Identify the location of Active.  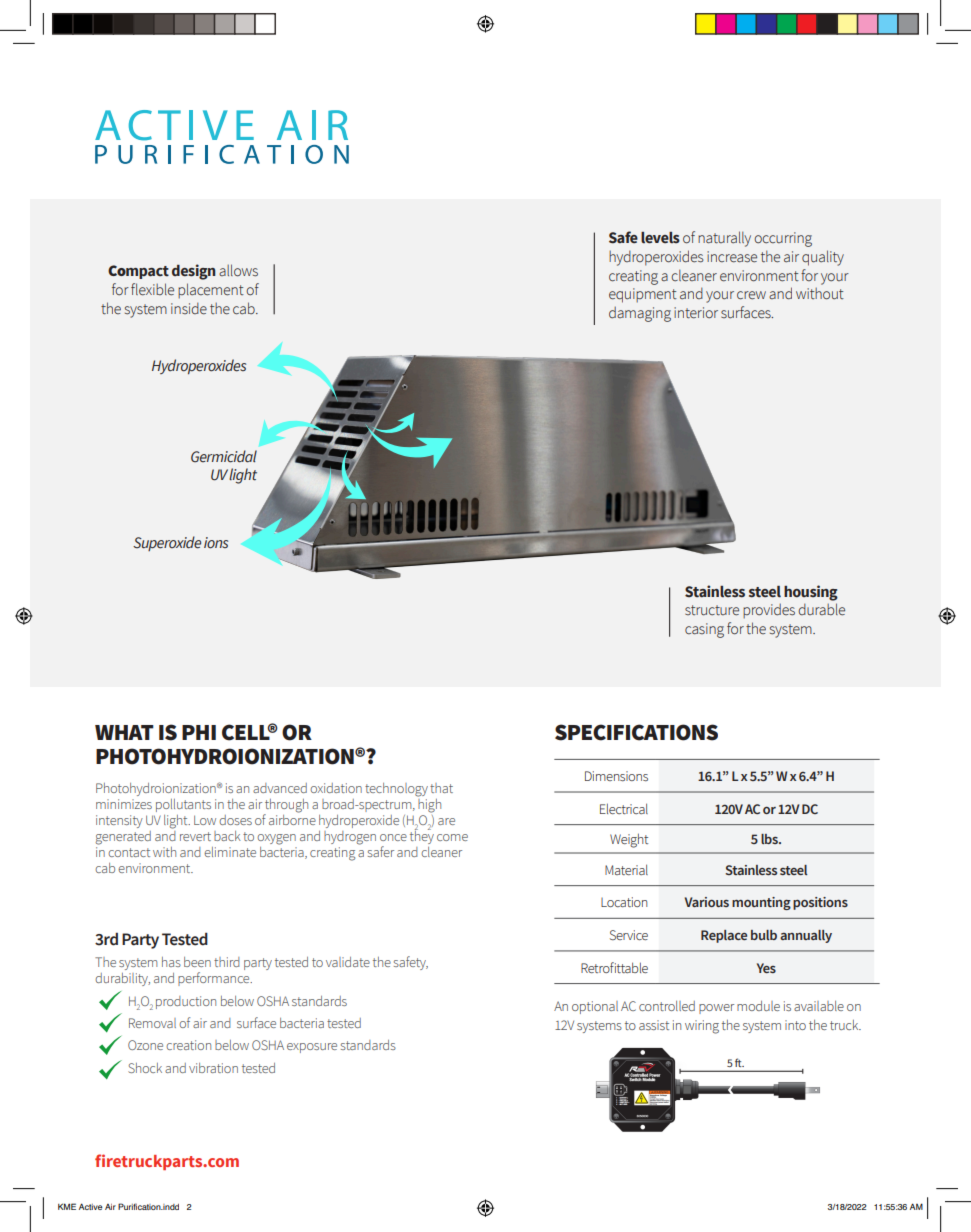
(91, 1206).
